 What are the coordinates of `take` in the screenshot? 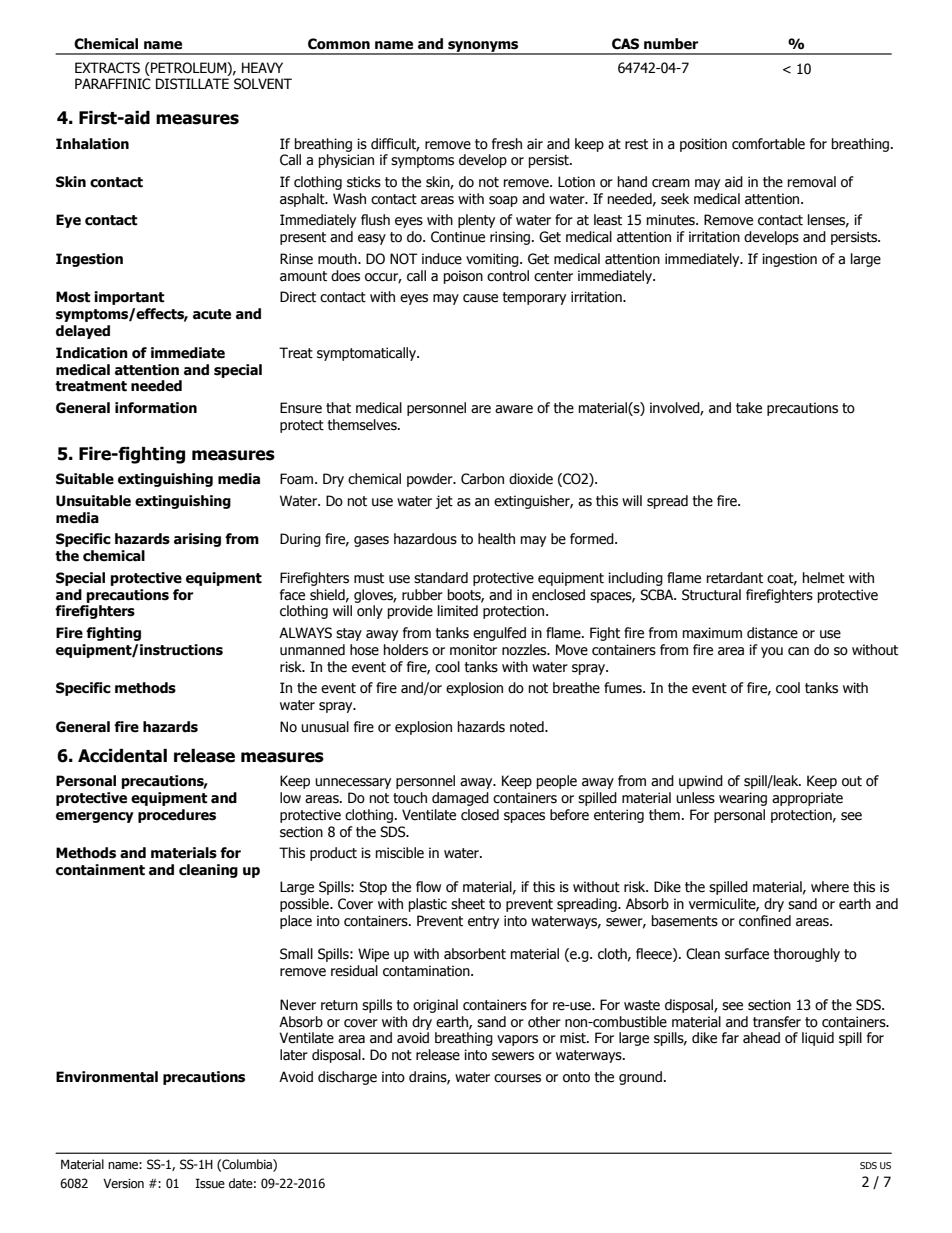 It's located at (749, 408).
